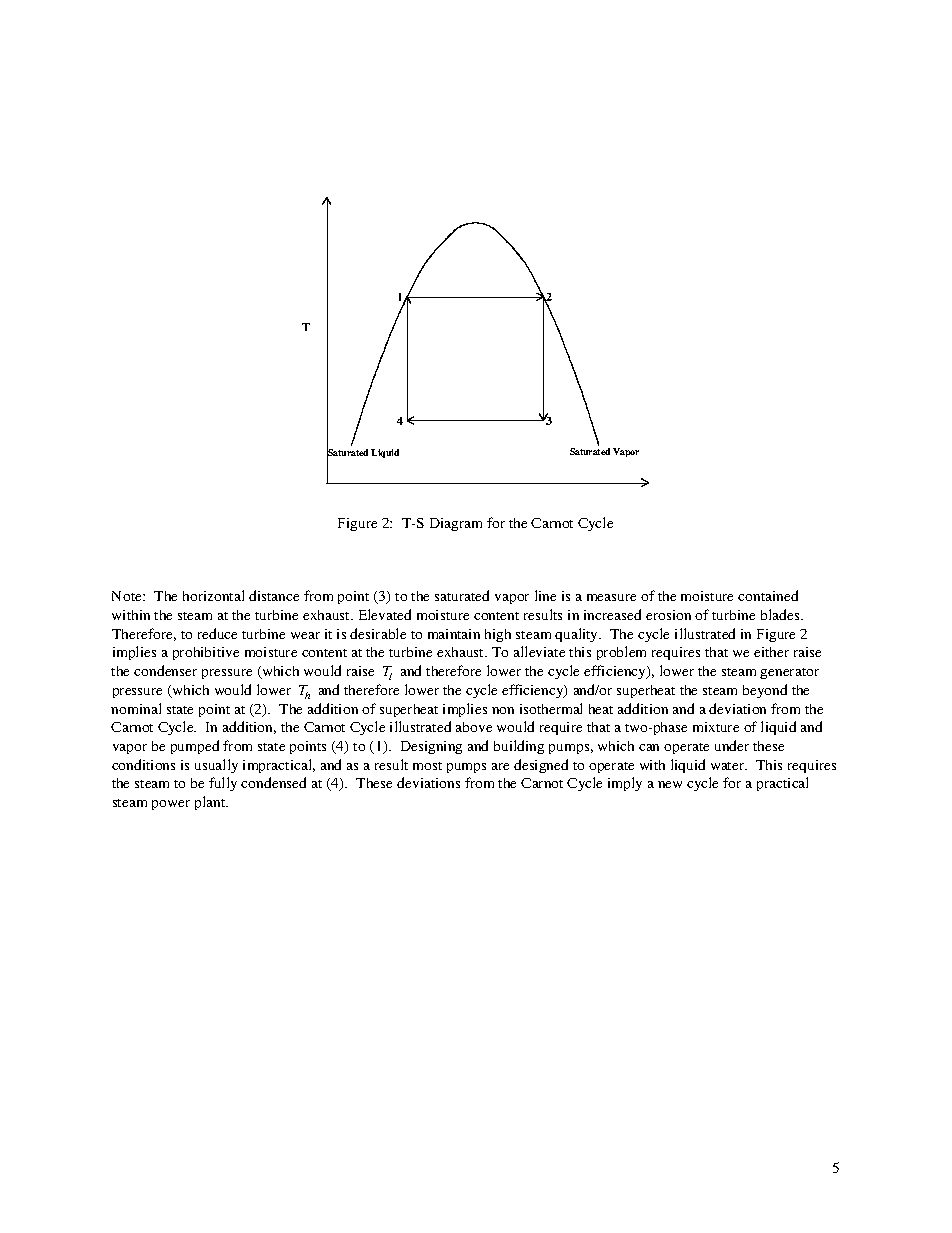 The height and width of the screenshot is (1233, 952). Describe the element at coordinates (385, 614) in the screenshot. I see `Elevated` at that location.
